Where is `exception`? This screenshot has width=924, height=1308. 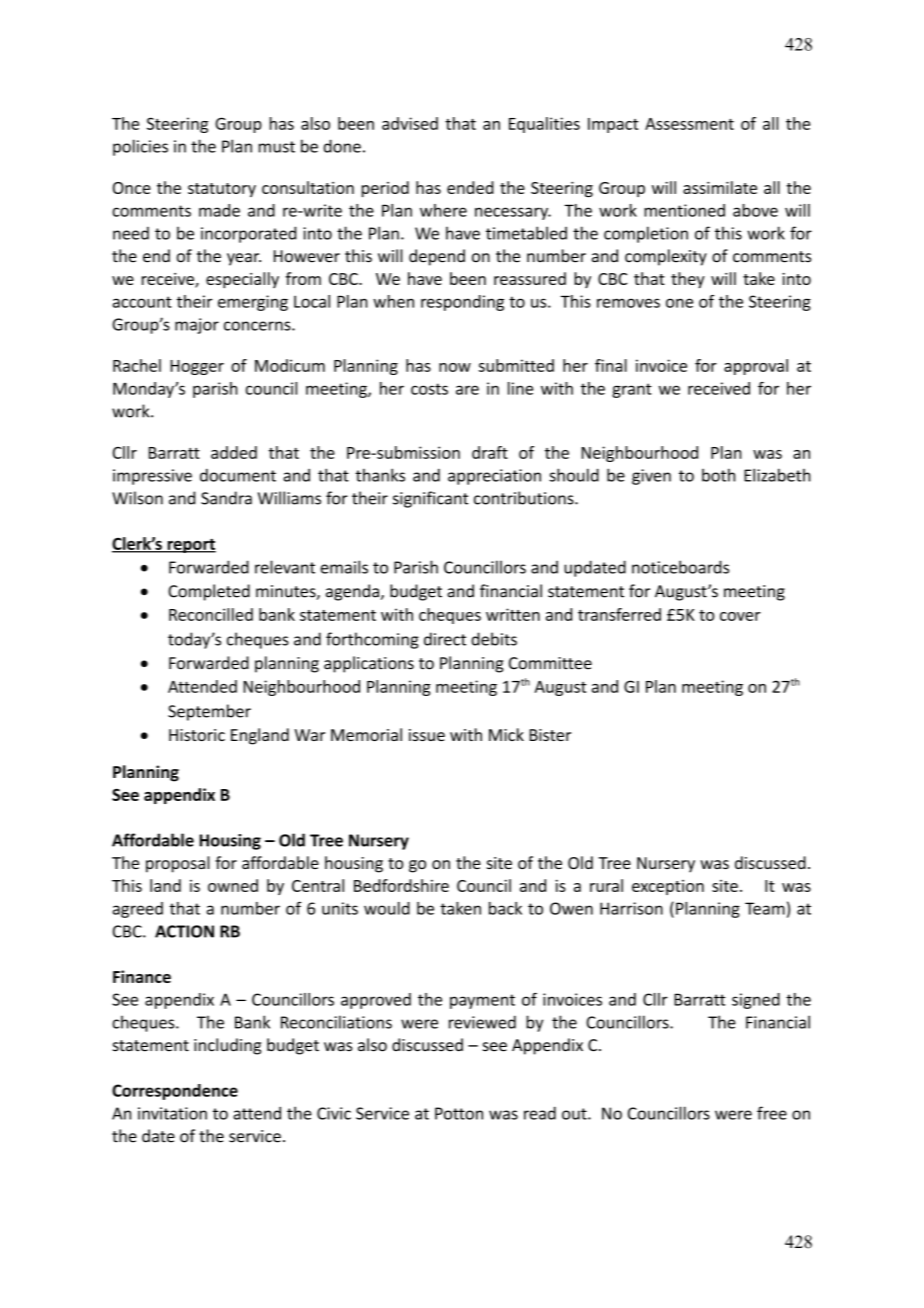
exception is located at coordinates (668, 887).
